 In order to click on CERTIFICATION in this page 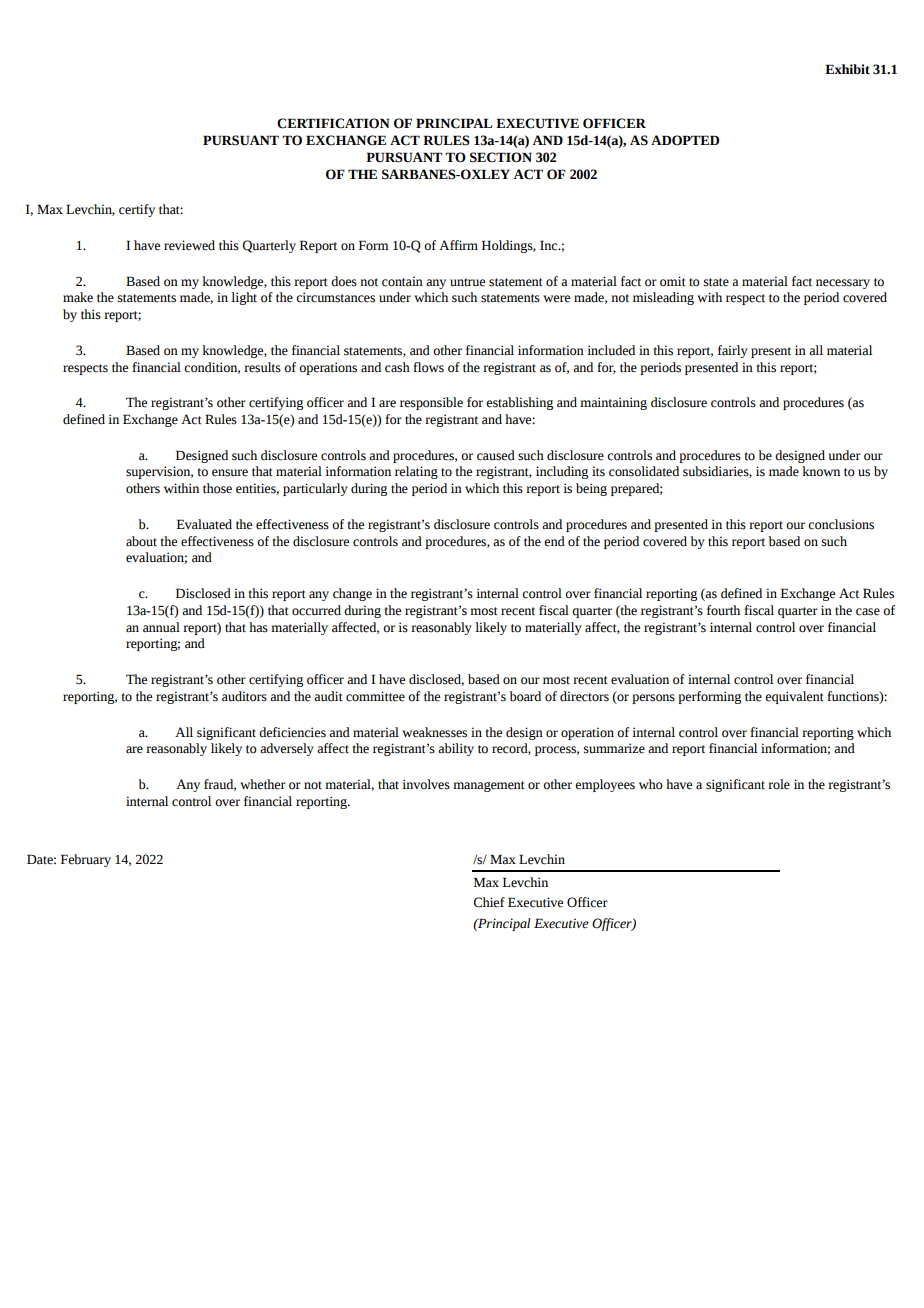, I will do `click(333, 123)`.
